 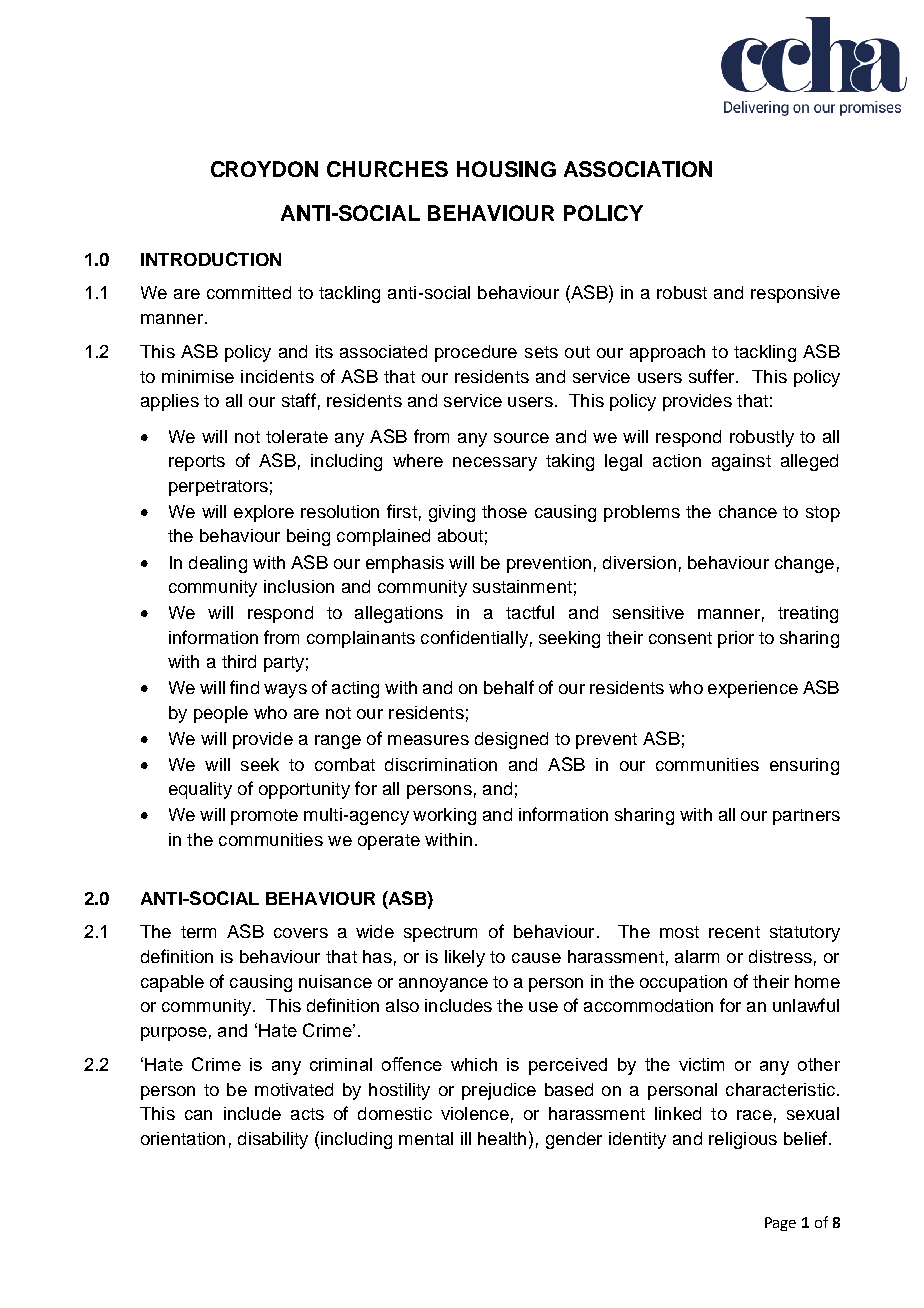 I want to click on disability, so click(x=273, y=1140).
